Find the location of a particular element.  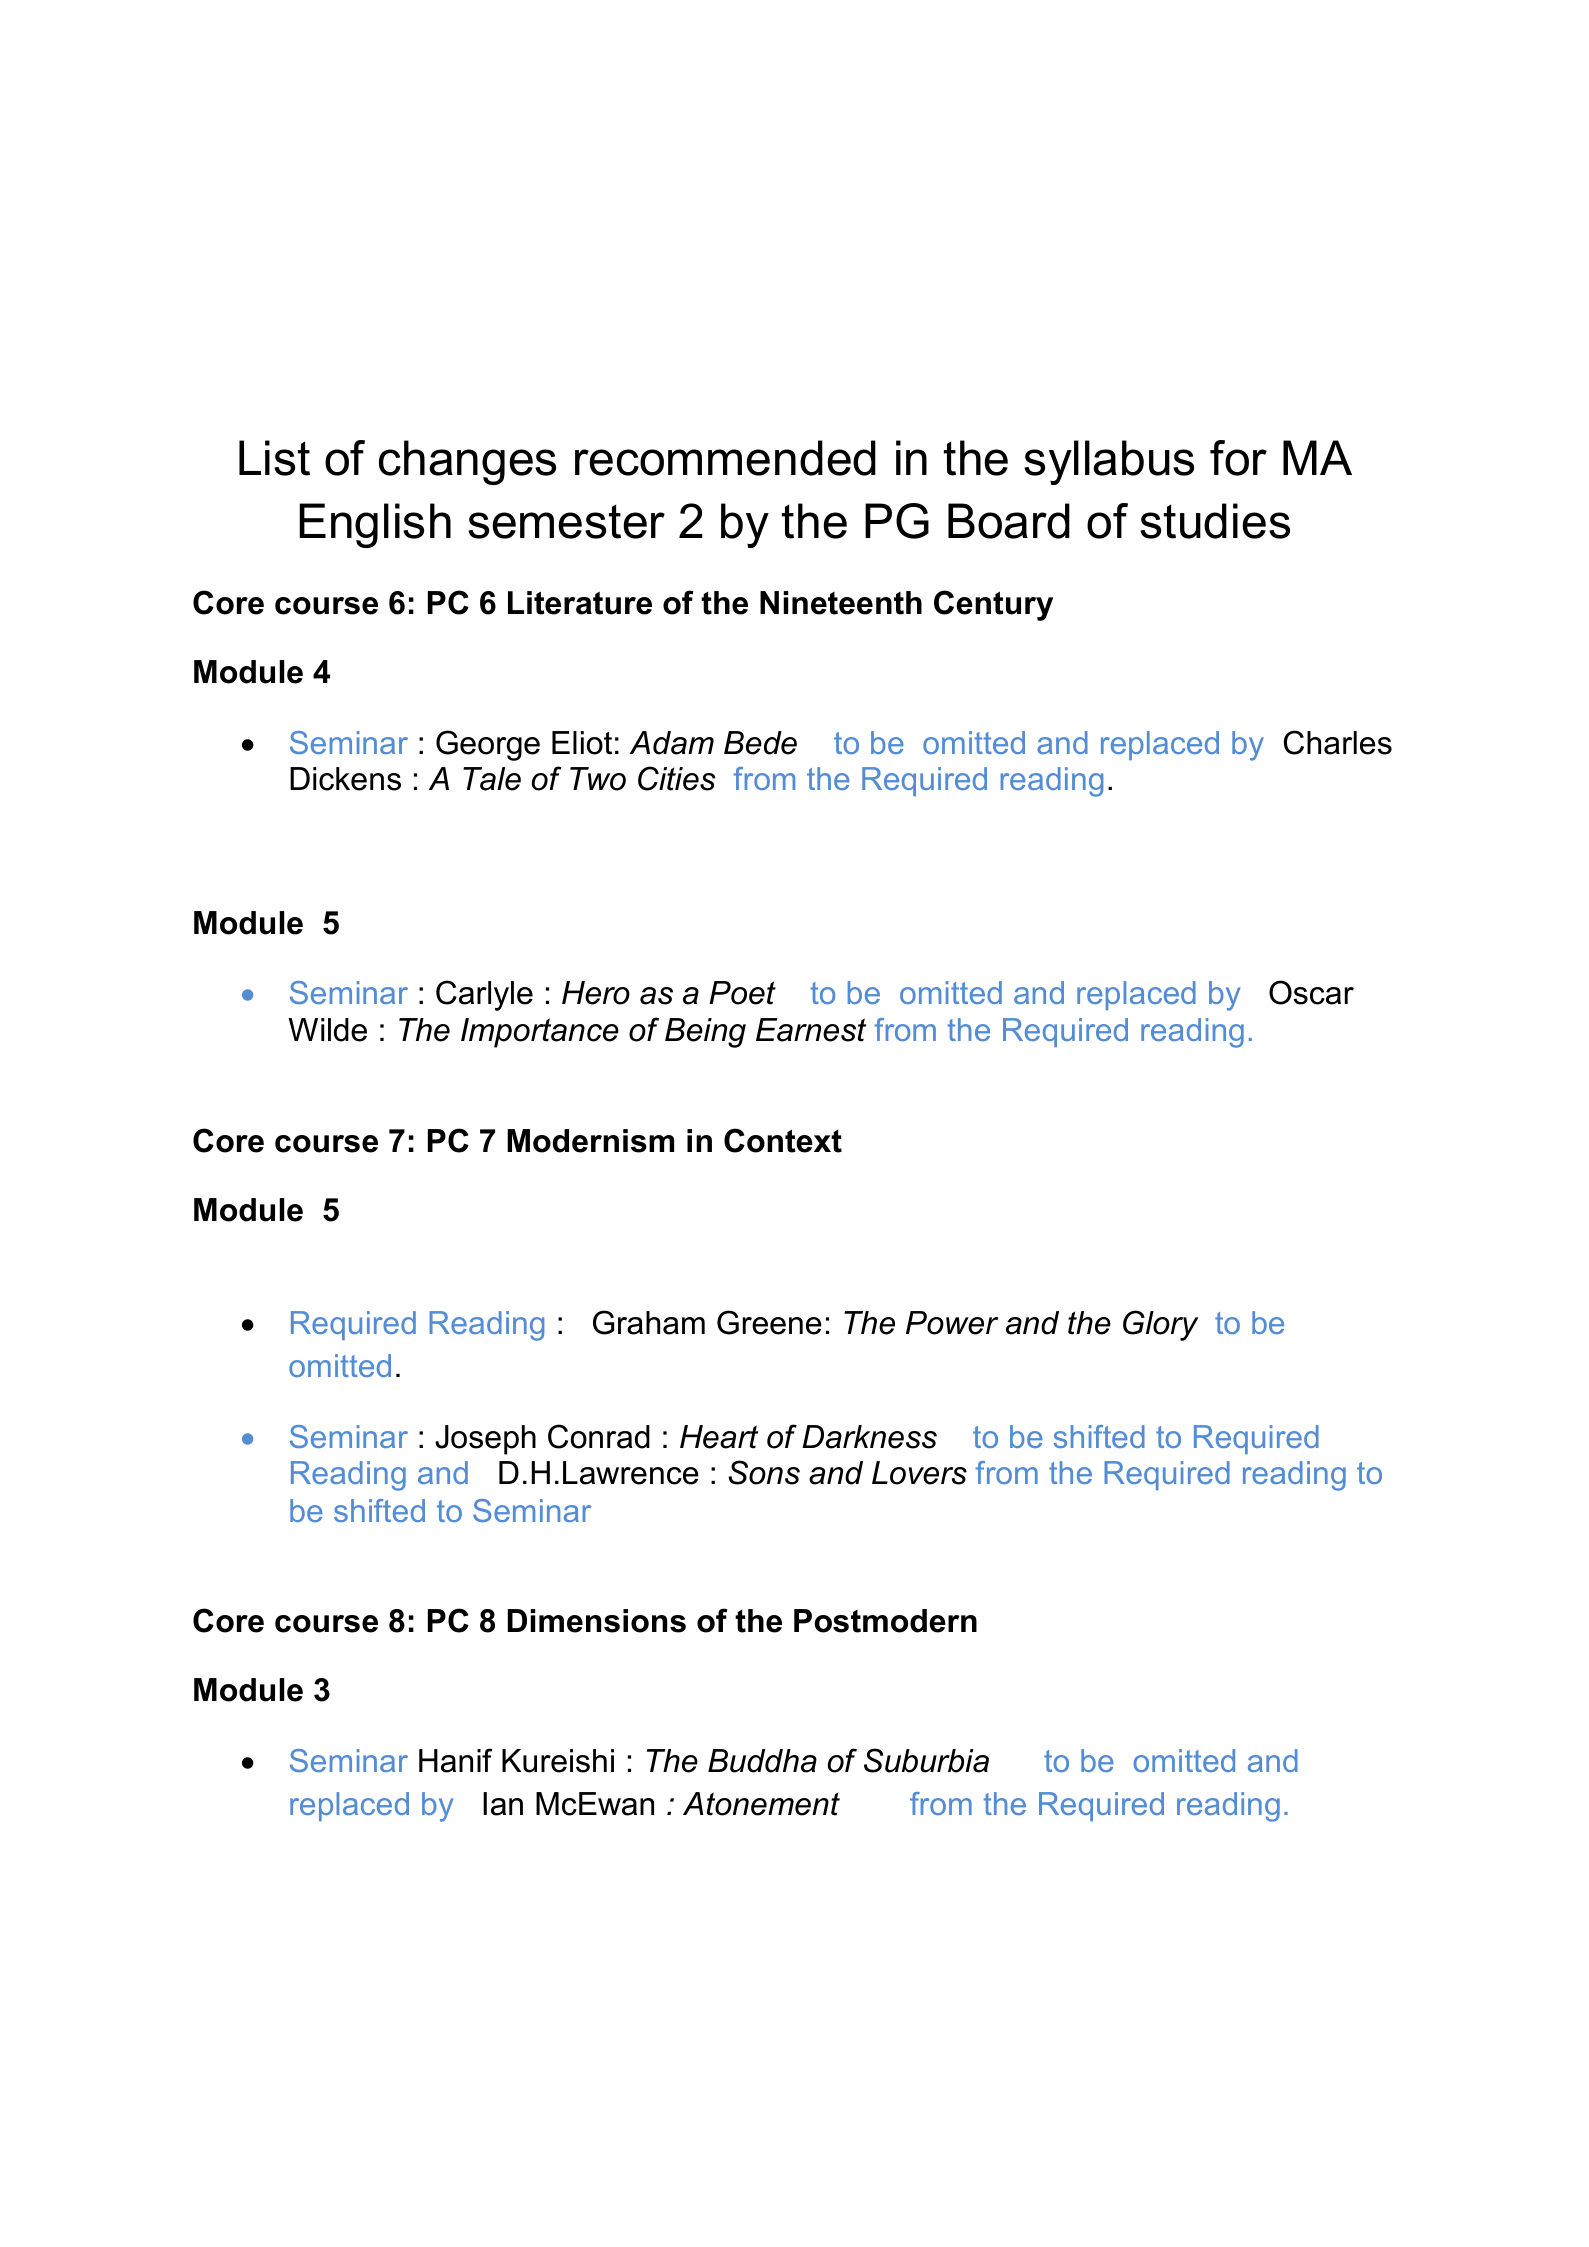

studies is located at coordinates (1215, 521).
